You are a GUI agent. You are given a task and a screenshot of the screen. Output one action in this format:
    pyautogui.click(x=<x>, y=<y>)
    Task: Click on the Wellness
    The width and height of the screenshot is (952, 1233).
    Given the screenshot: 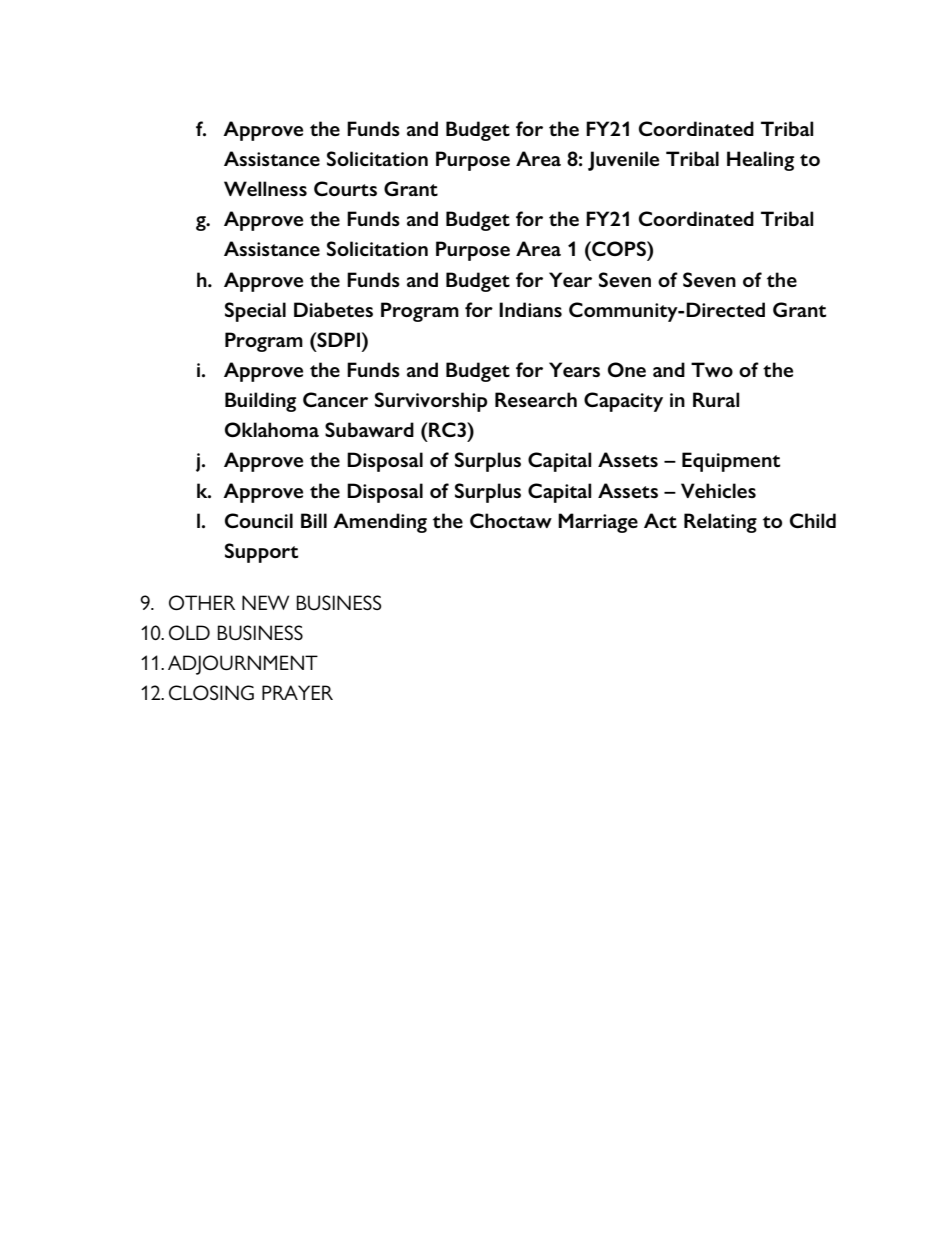 What is the action you would take?
    pyautogui.click(x=265, y=188)
